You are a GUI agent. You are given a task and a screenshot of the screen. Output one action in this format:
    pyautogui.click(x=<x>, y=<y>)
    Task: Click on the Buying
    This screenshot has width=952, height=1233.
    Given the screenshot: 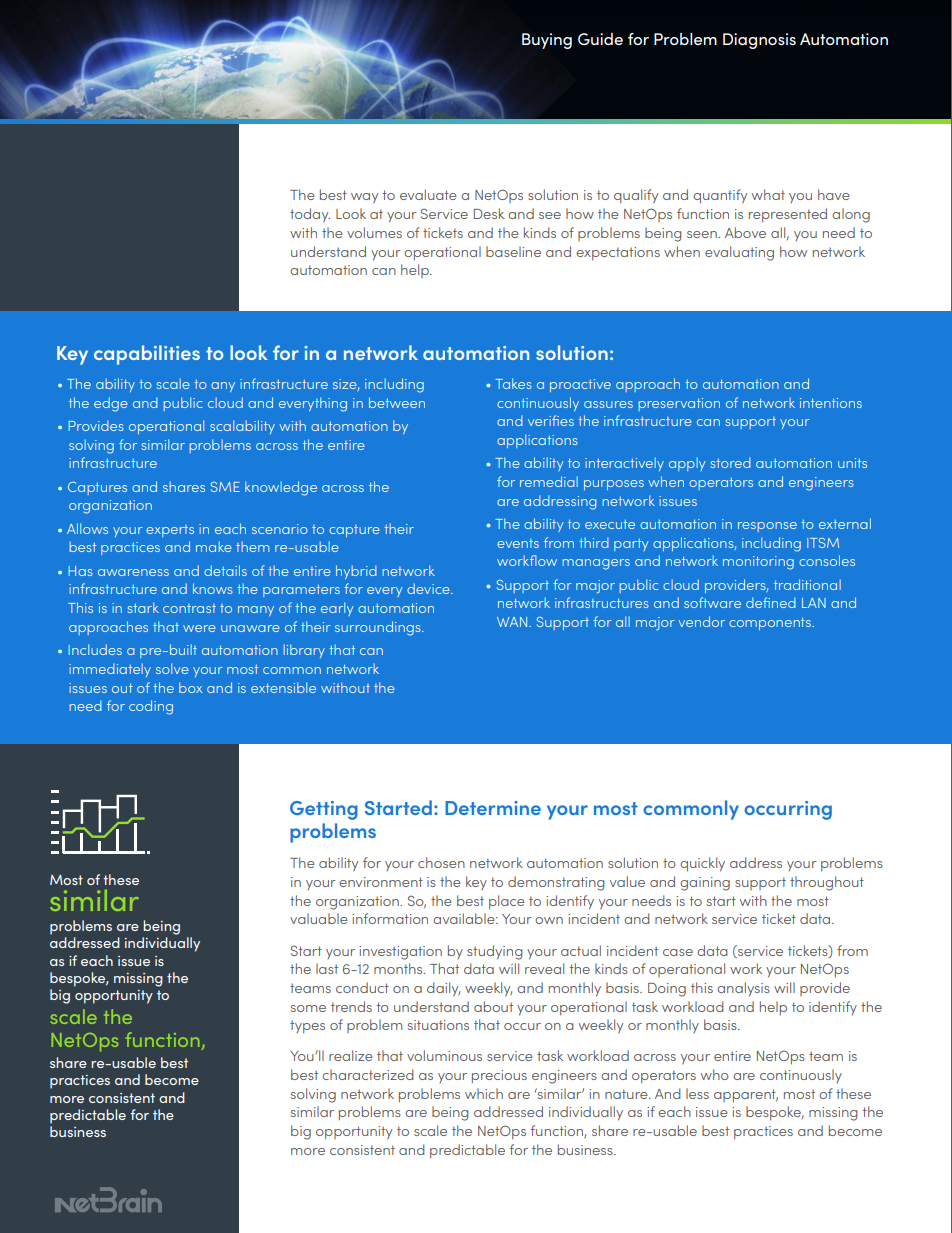 What is the action you would take?
    pyautogui.click(x=547, y=41)
